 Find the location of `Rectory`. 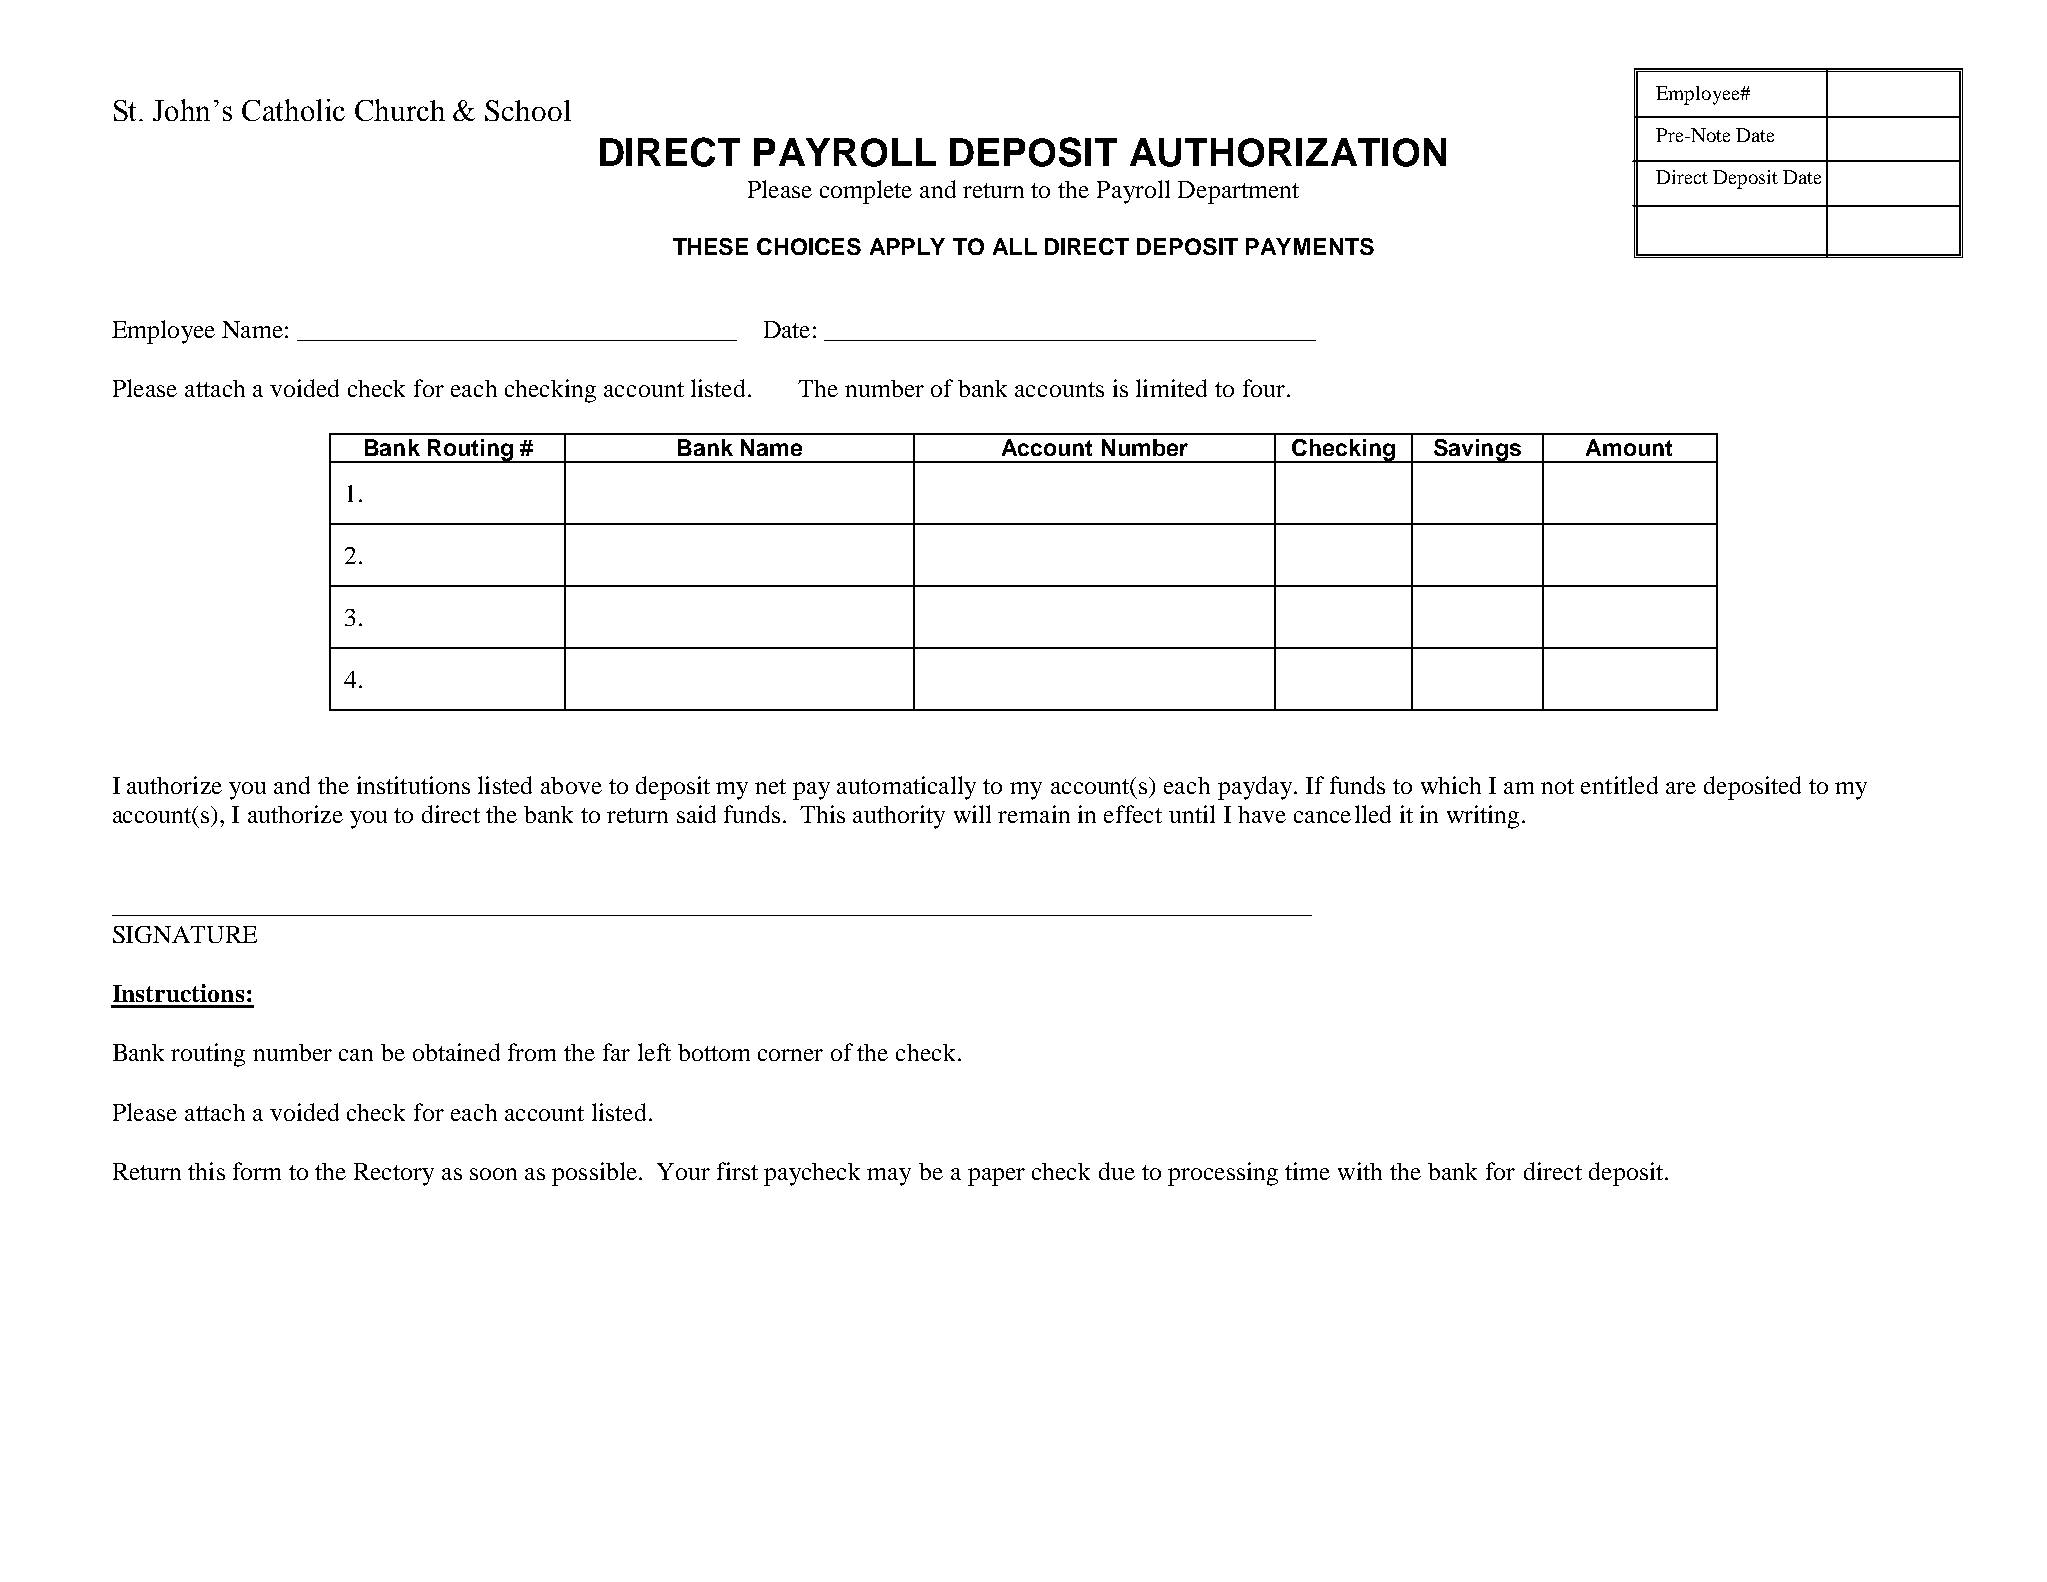

Rectory is located at coordinates (394, 1174).
